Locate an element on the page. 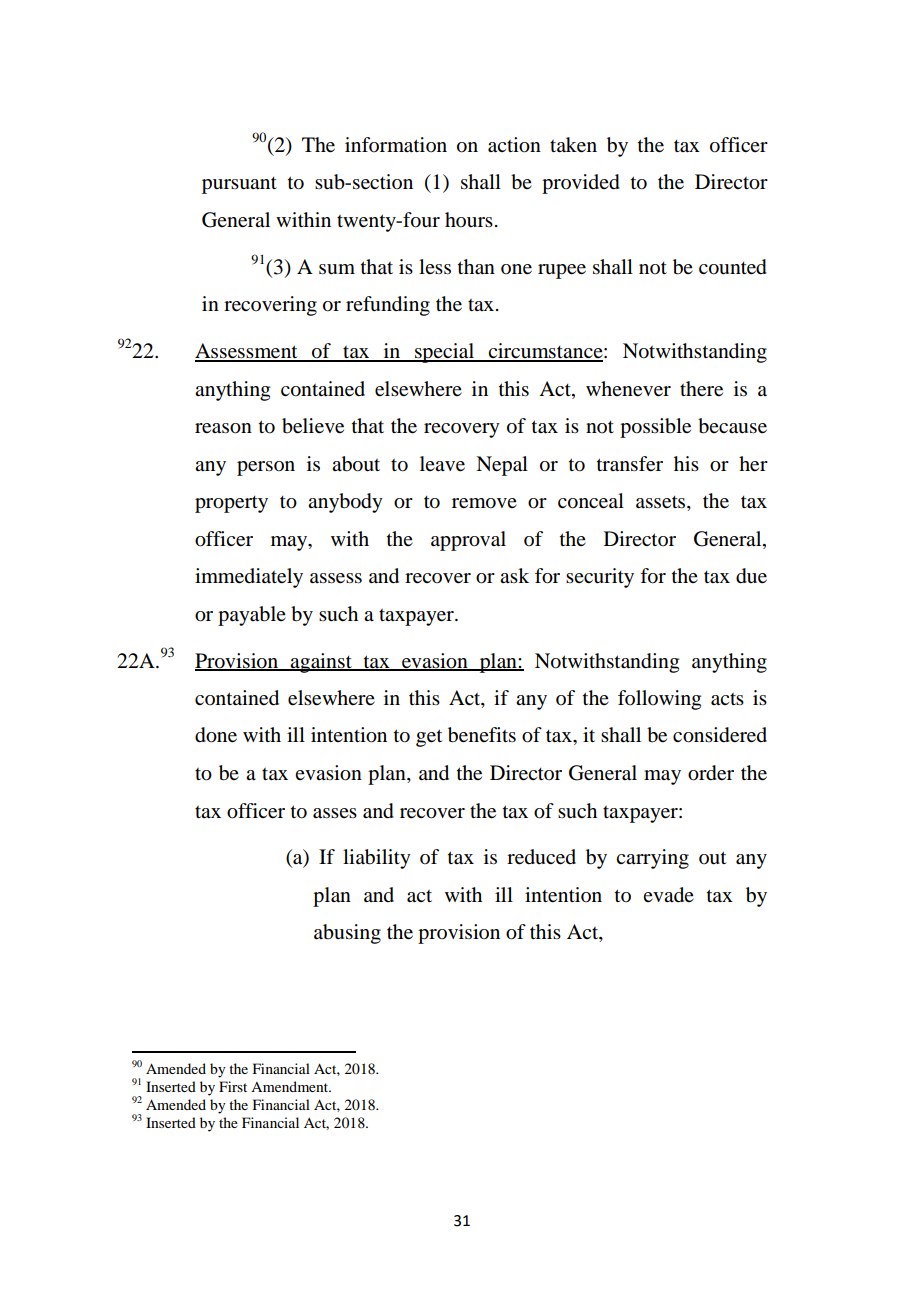 Image resolution: width=924 pixels, height=1308 pixels. special is located at coordinates (444, 353).
